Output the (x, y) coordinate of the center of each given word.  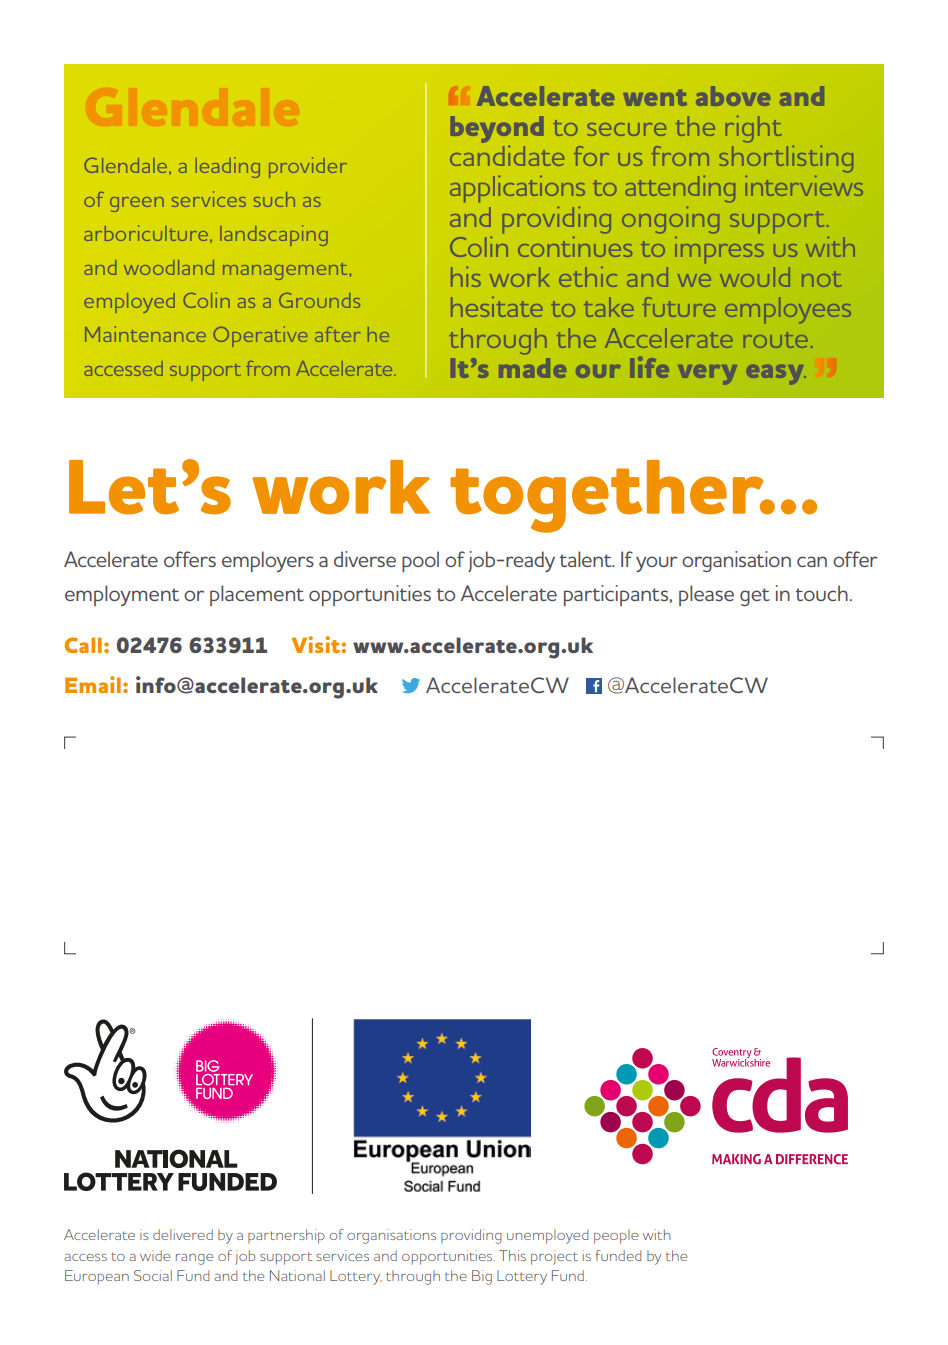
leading (228, 167)
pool (420, 561)
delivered (183, 1234)
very (708, 375)
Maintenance (145, 334)
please (706, 595)
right (754, 129)
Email (93, 684)
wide (155, 1255)
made (533, 368)
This (512, 1255)
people (616, 1236)
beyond (497, 129)
